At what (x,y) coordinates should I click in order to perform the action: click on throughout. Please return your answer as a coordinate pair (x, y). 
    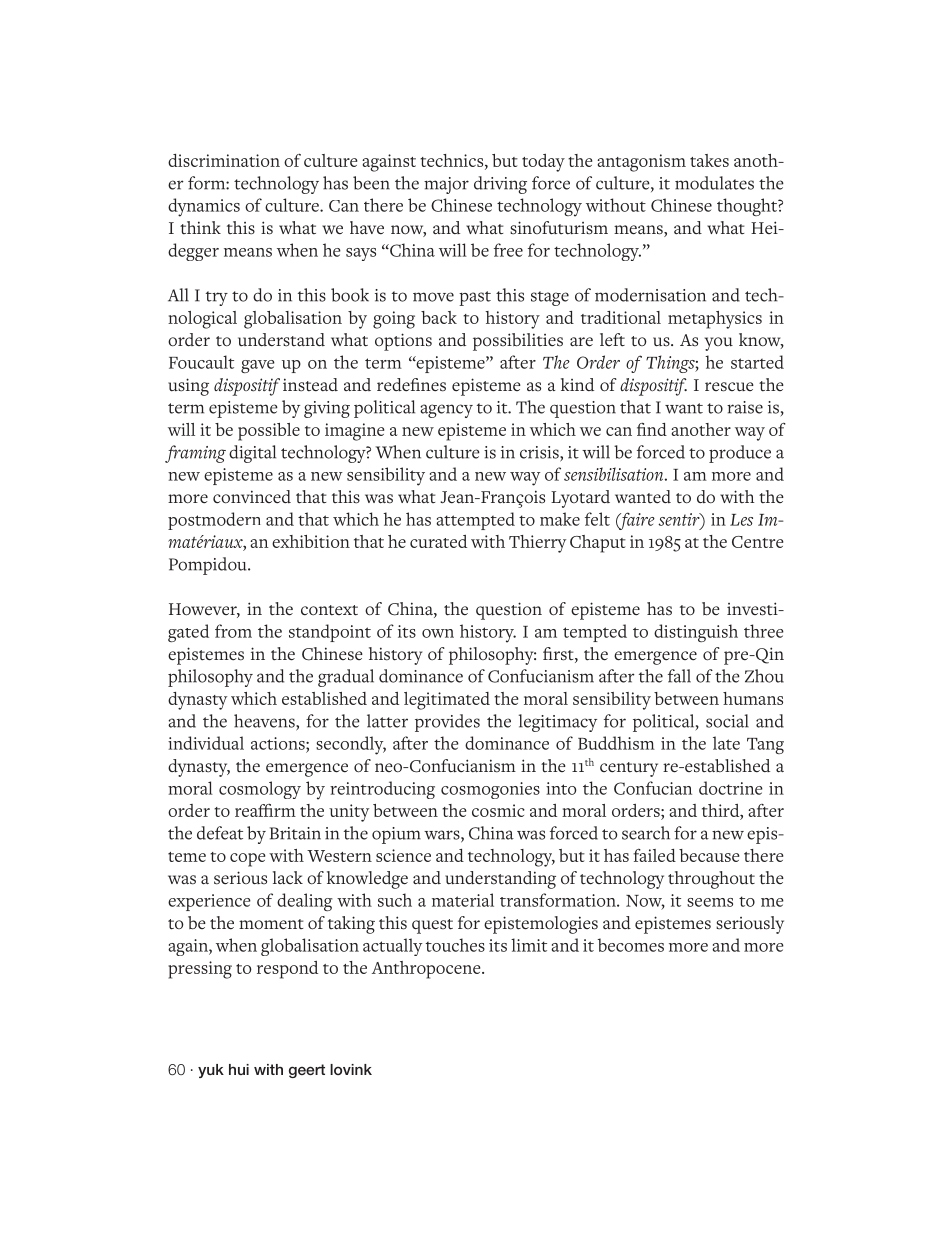
    Looking at the image, I should click on (711, 880).
